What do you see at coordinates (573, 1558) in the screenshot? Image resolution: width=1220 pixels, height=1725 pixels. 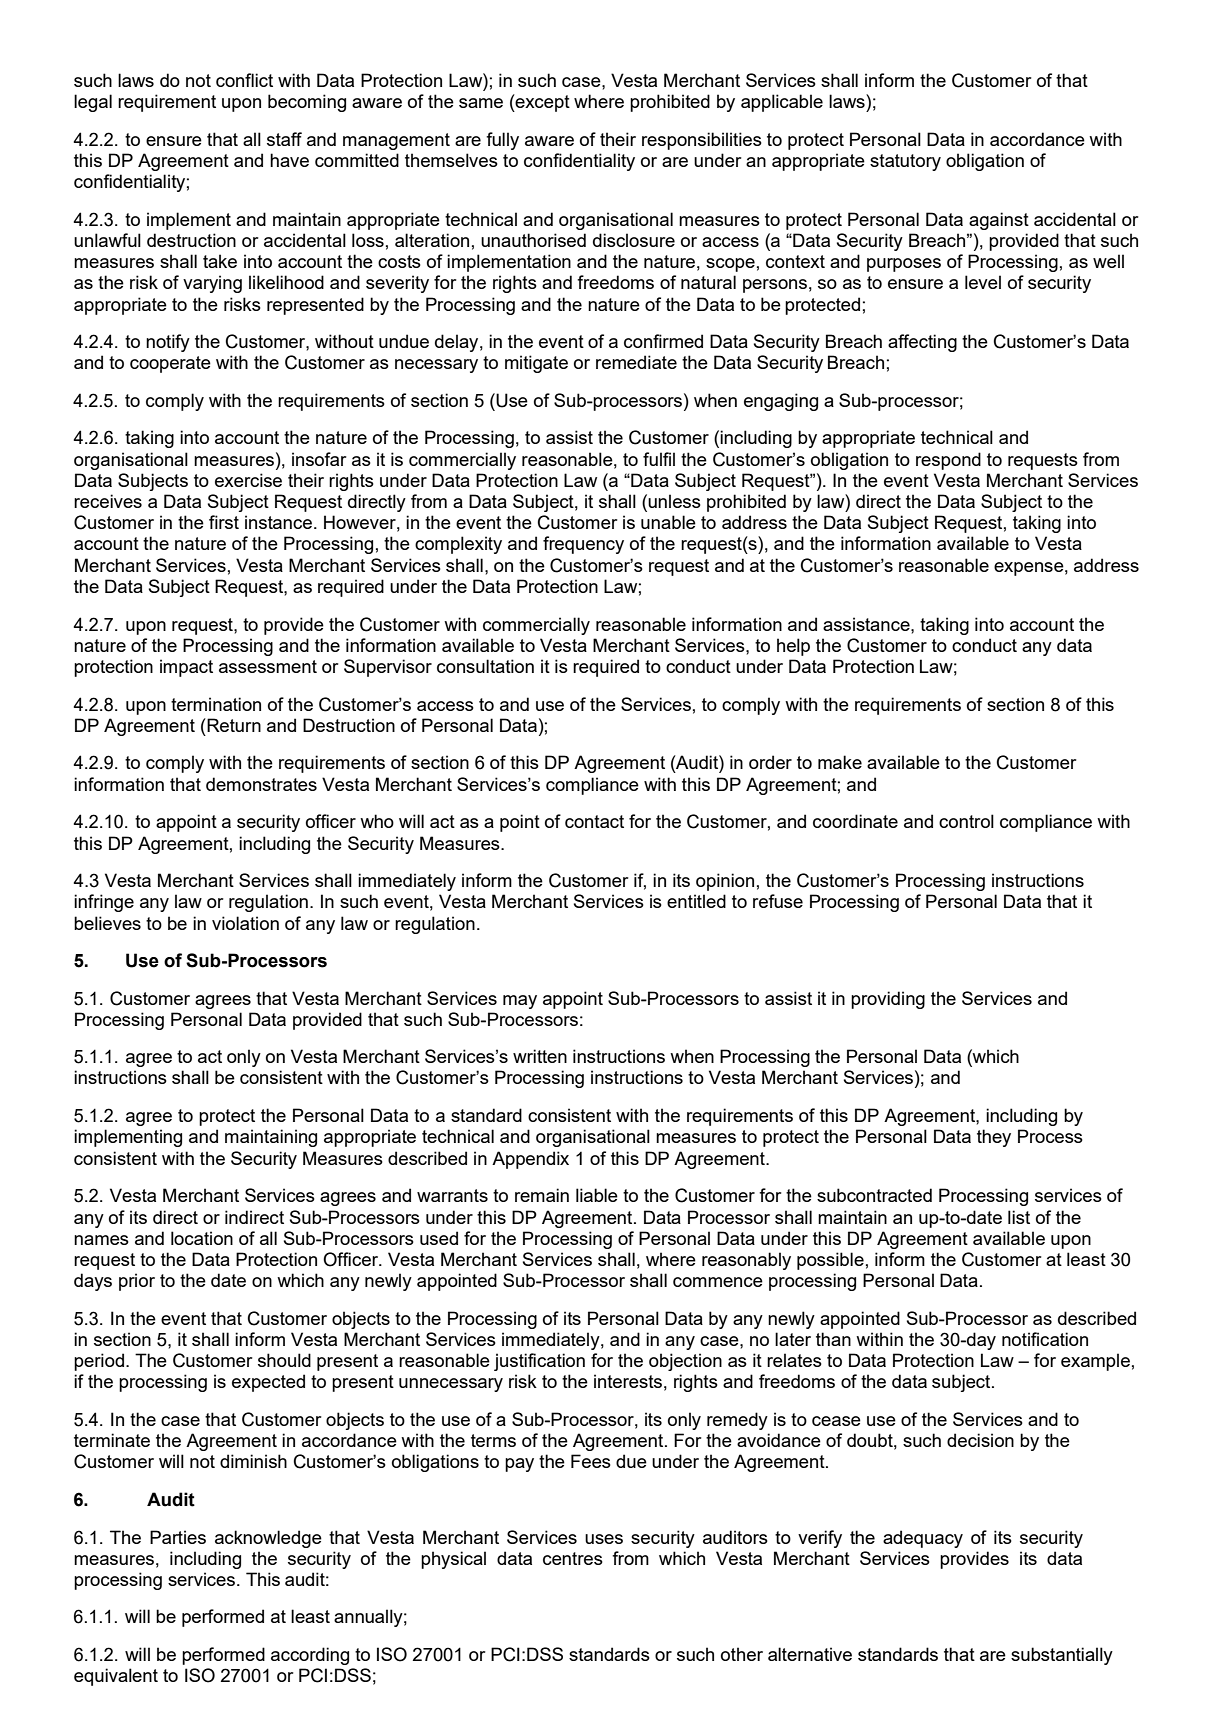 I see `centres` at bounding box center [573, 1558].
